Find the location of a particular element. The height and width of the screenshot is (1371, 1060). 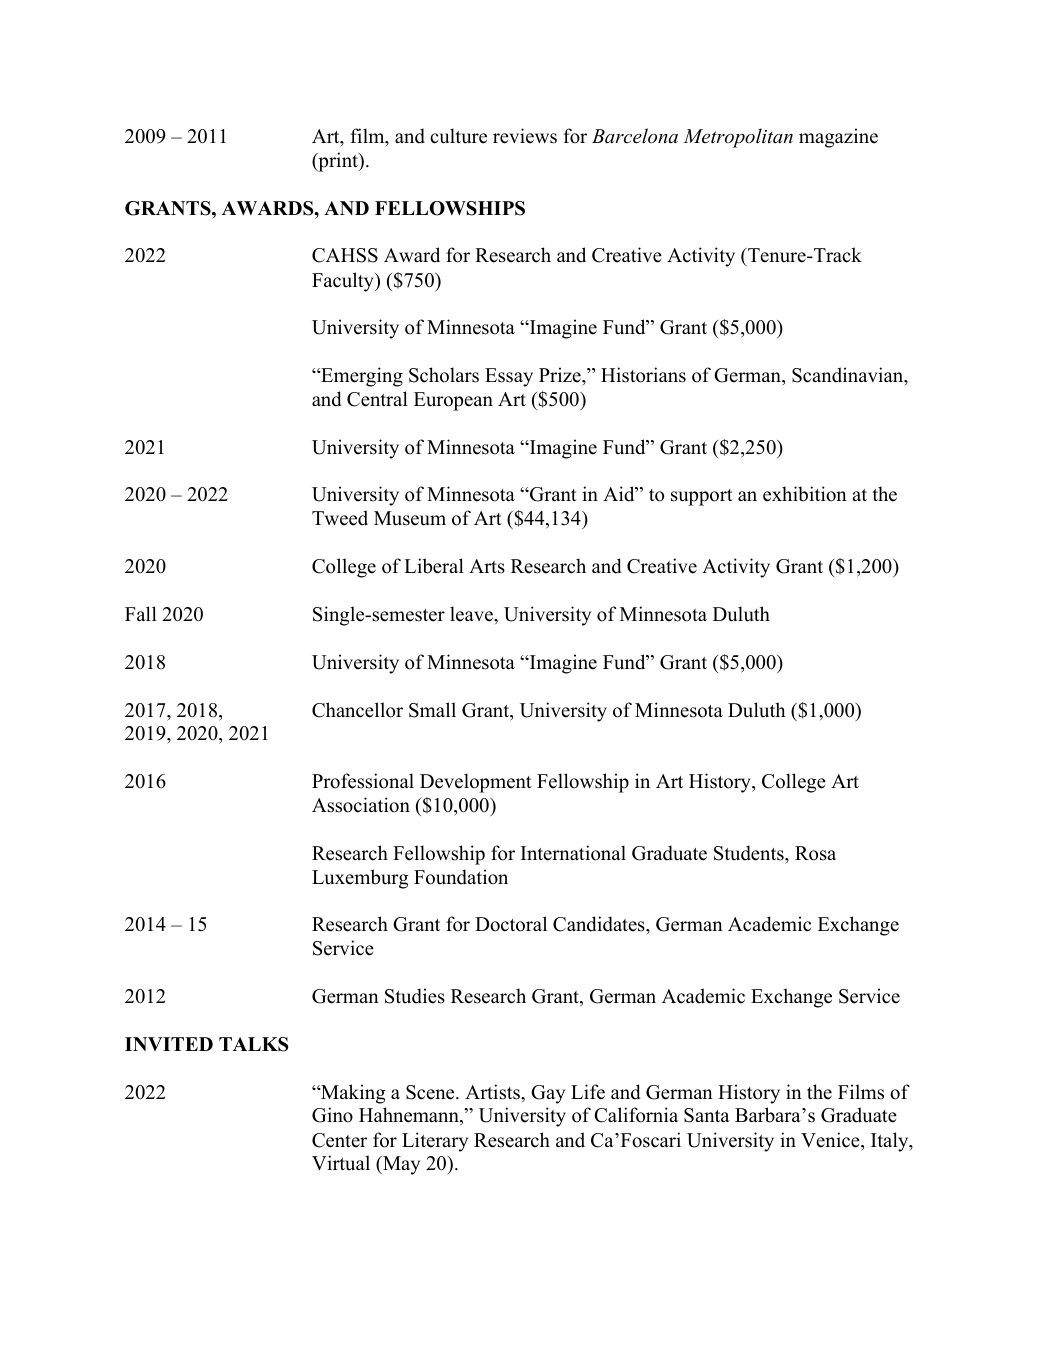

support is located at coordinates (702, 497).
